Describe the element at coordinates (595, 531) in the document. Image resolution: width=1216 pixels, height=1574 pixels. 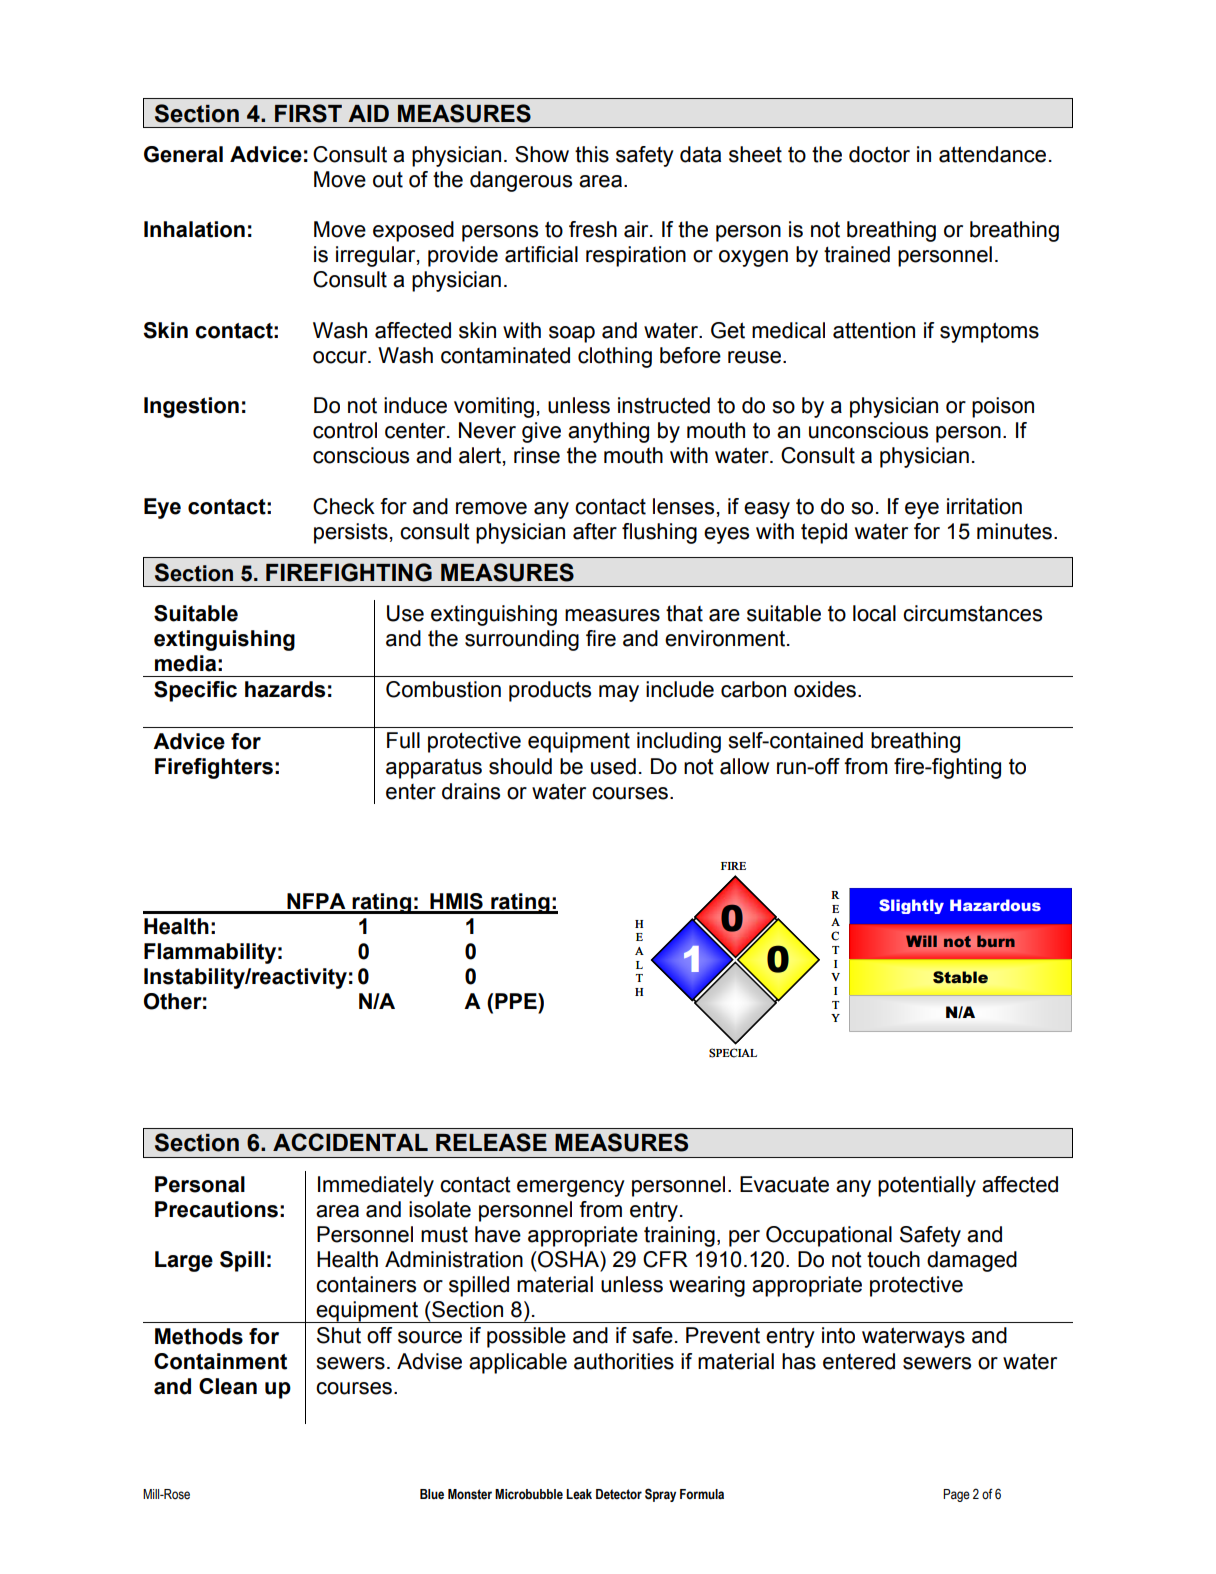
I see `after` at that location.
